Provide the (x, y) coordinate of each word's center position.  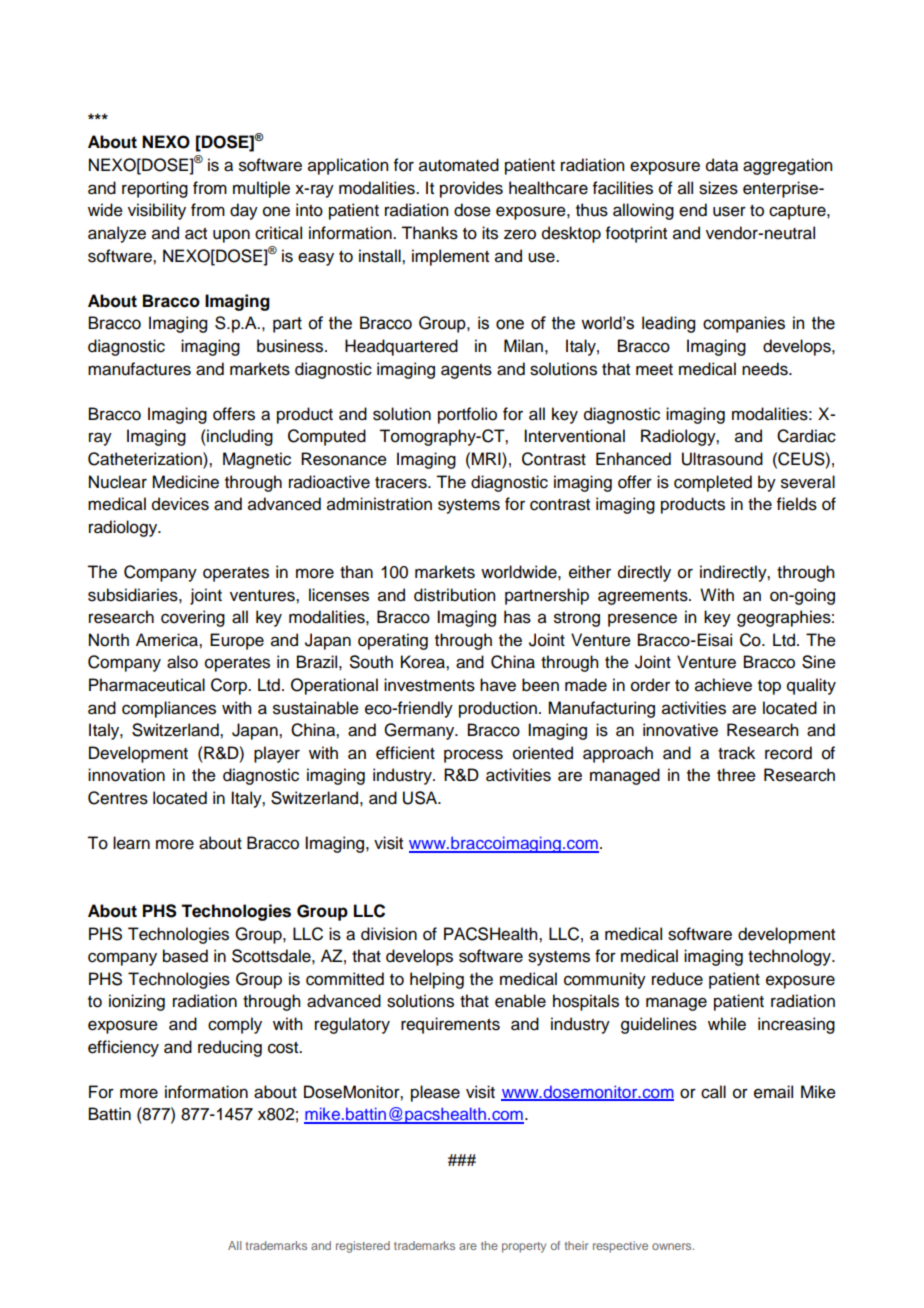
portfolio (467, 415)
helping (437, 980)
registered (363, 1247)
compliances (169, 709)
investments (429, 685)
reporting (155, 189)
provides (471, 189)
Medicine (185, 482)
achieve (723, 685)
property (524, 1247)
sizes (718, 188)
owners (673, 1246)
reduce (677, 979)
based (185, 956)
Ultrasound (722, 459)
